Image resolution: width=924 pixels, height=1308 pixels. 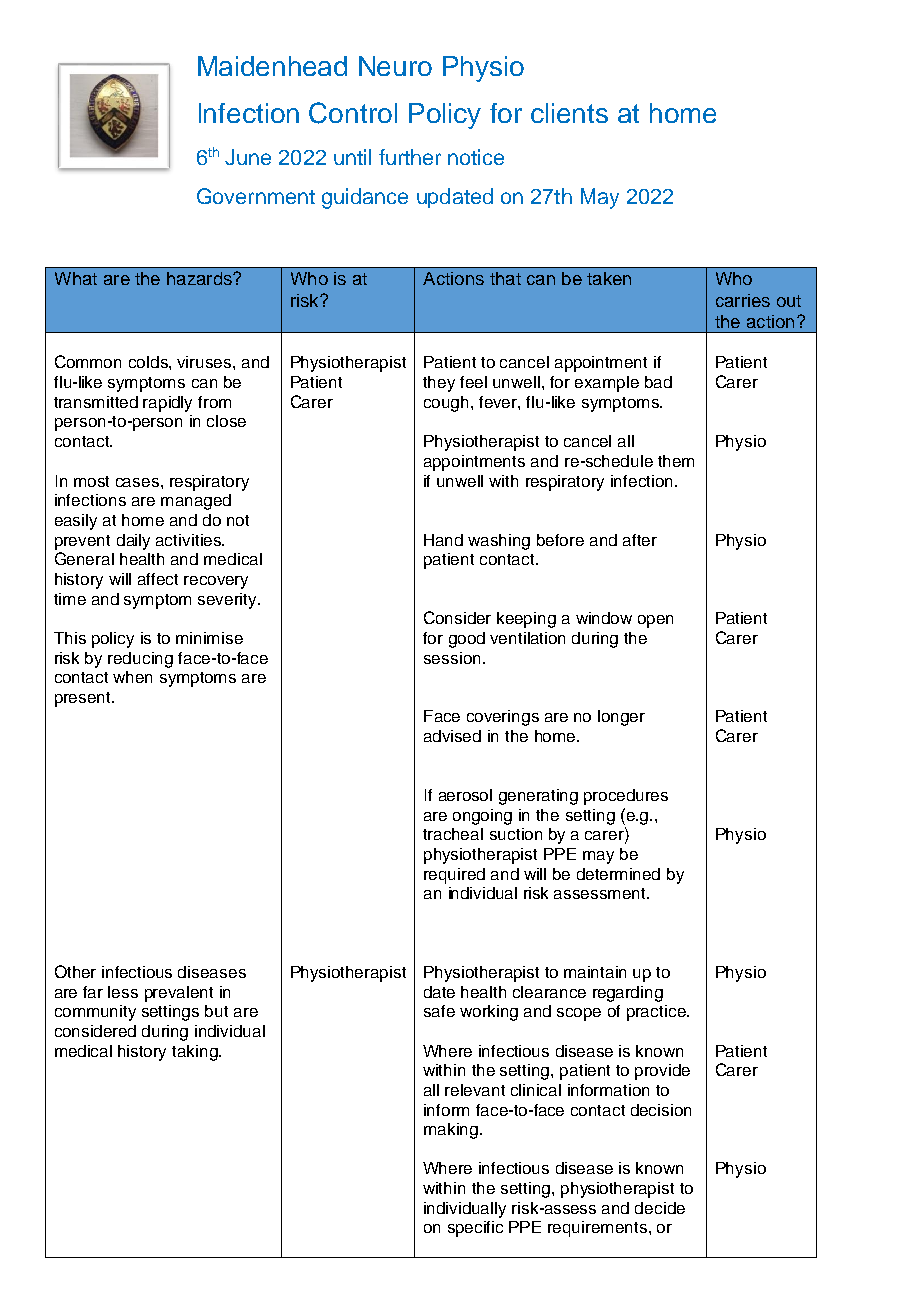 I want to click on June, so click(x=248, y=157).
